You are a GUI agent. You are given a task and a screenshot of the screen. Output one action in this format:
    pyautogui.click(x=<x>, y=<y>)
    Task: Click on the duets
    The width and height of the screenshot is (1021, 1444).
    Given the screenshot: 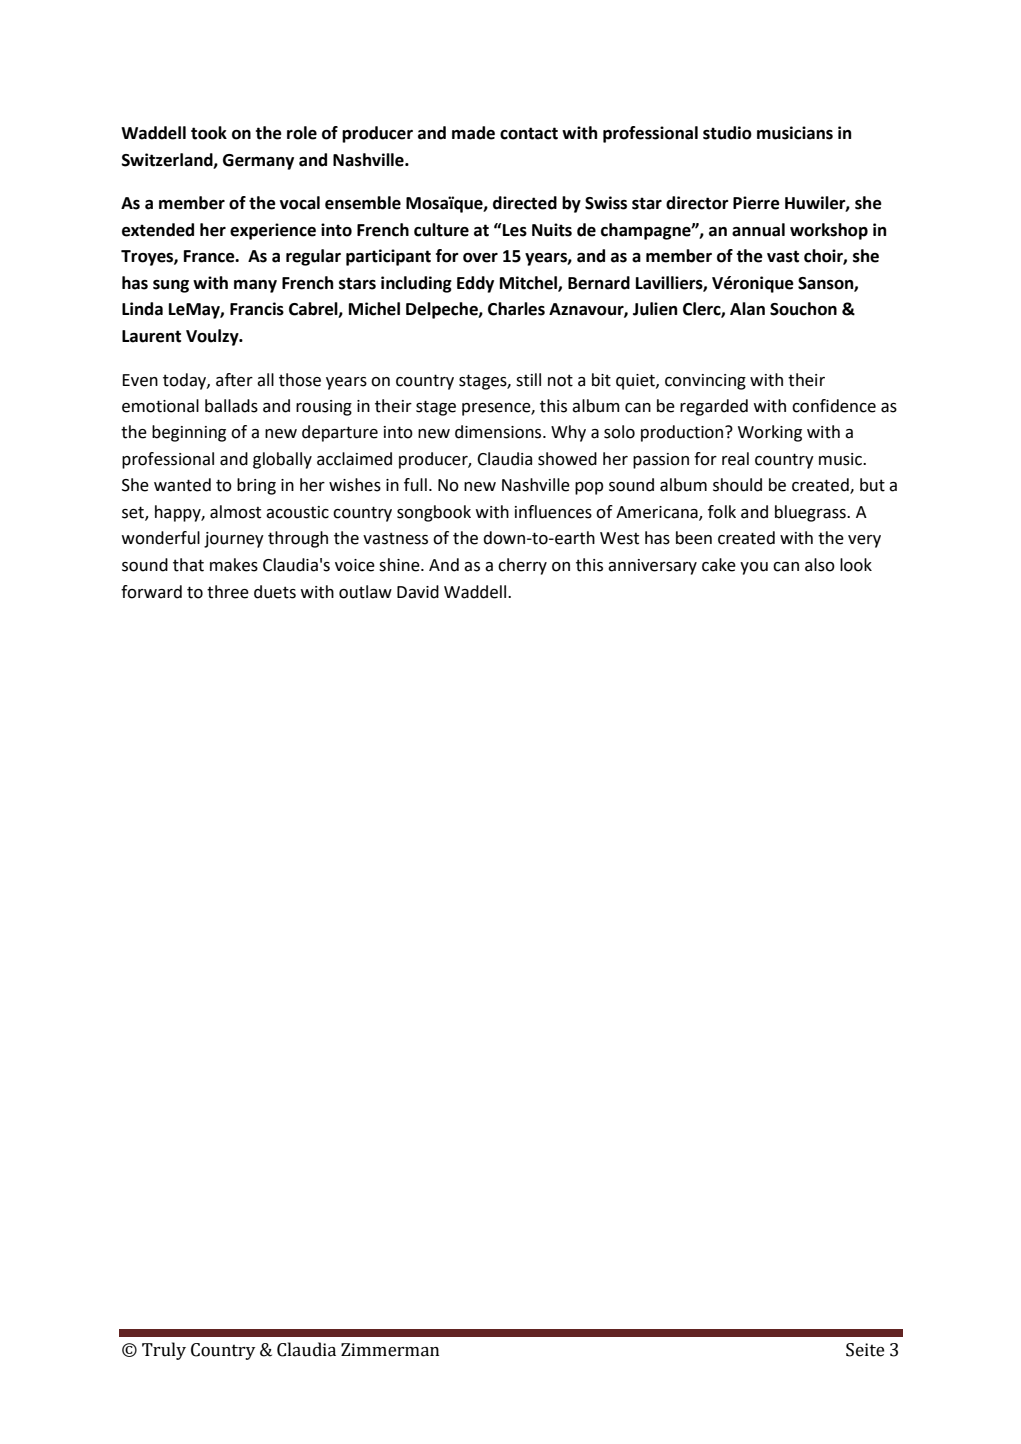 What is the action you would take?
    pyautogui.click(x=275, y=592)
